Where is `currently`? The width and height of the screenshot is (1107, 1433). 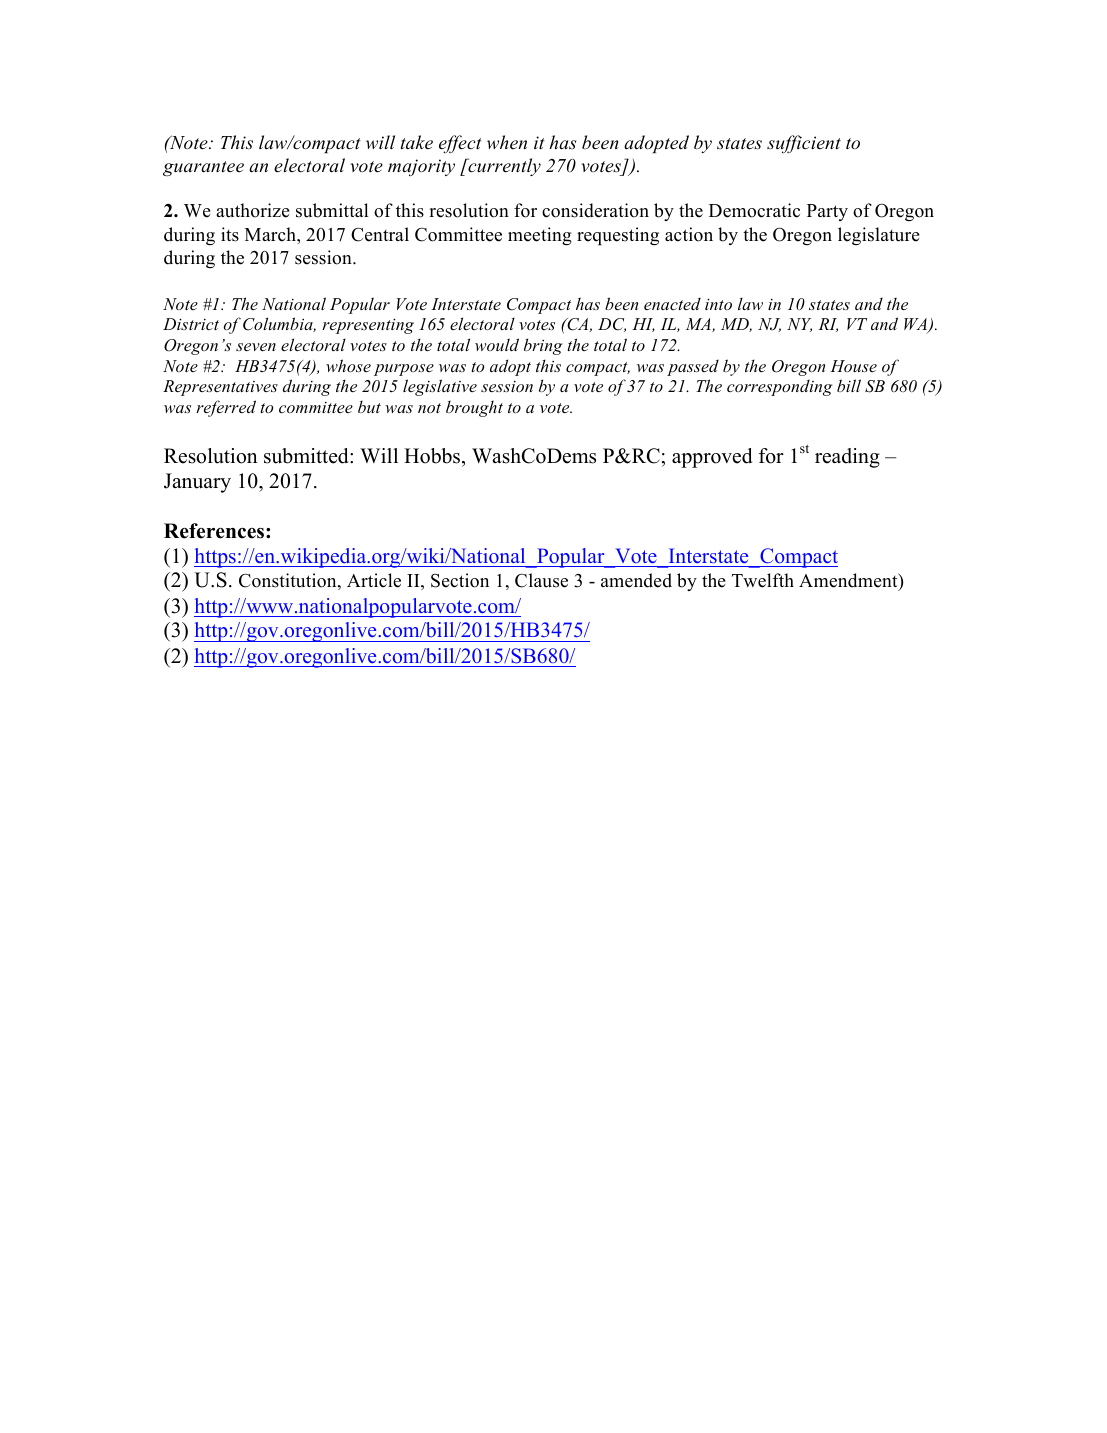
currently is located at coordinates (503, 167).
